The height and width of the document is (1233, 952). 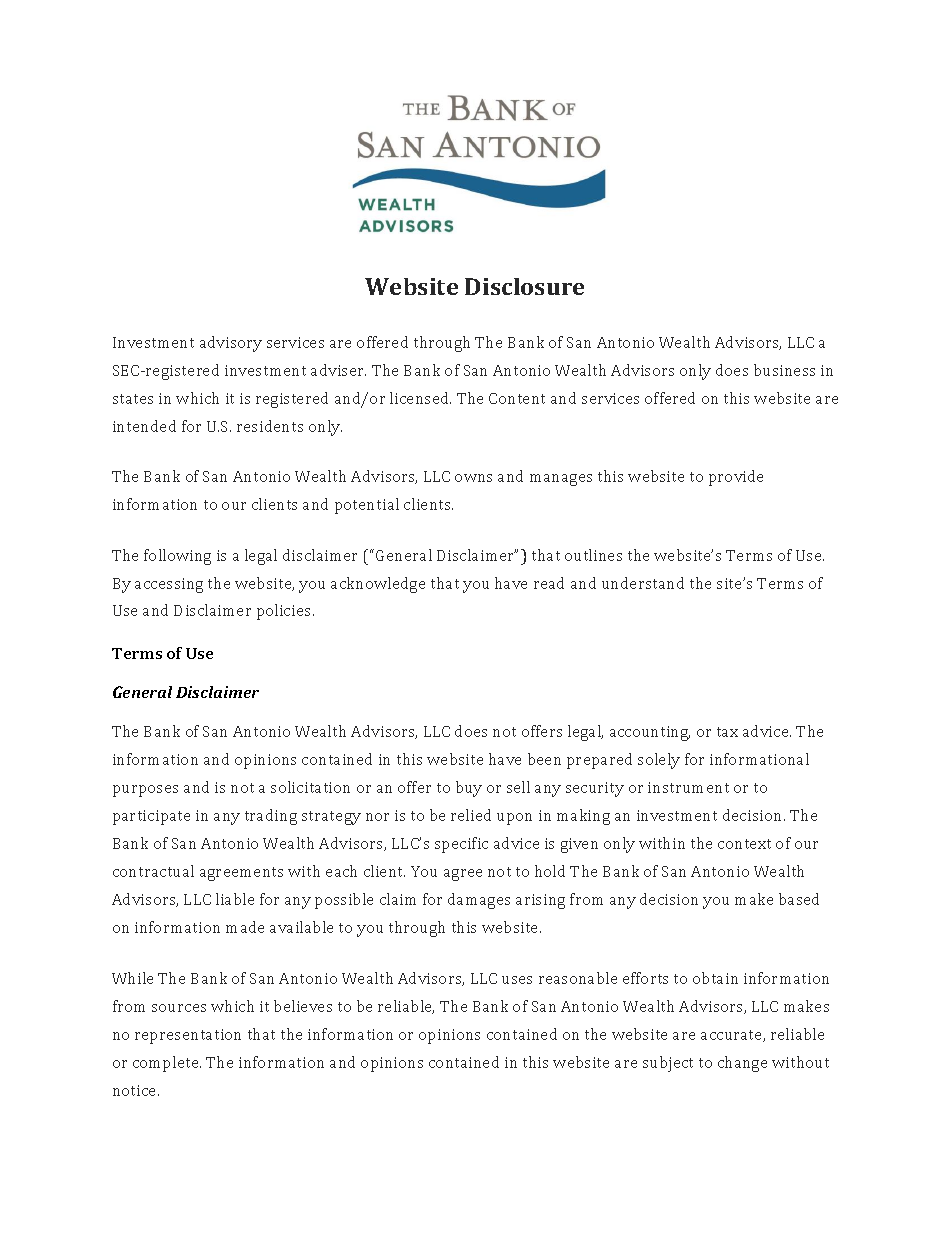 What do you see at coordinates (169, 585) in the document?
I see `accessing` at bounding box center [169, 585].
